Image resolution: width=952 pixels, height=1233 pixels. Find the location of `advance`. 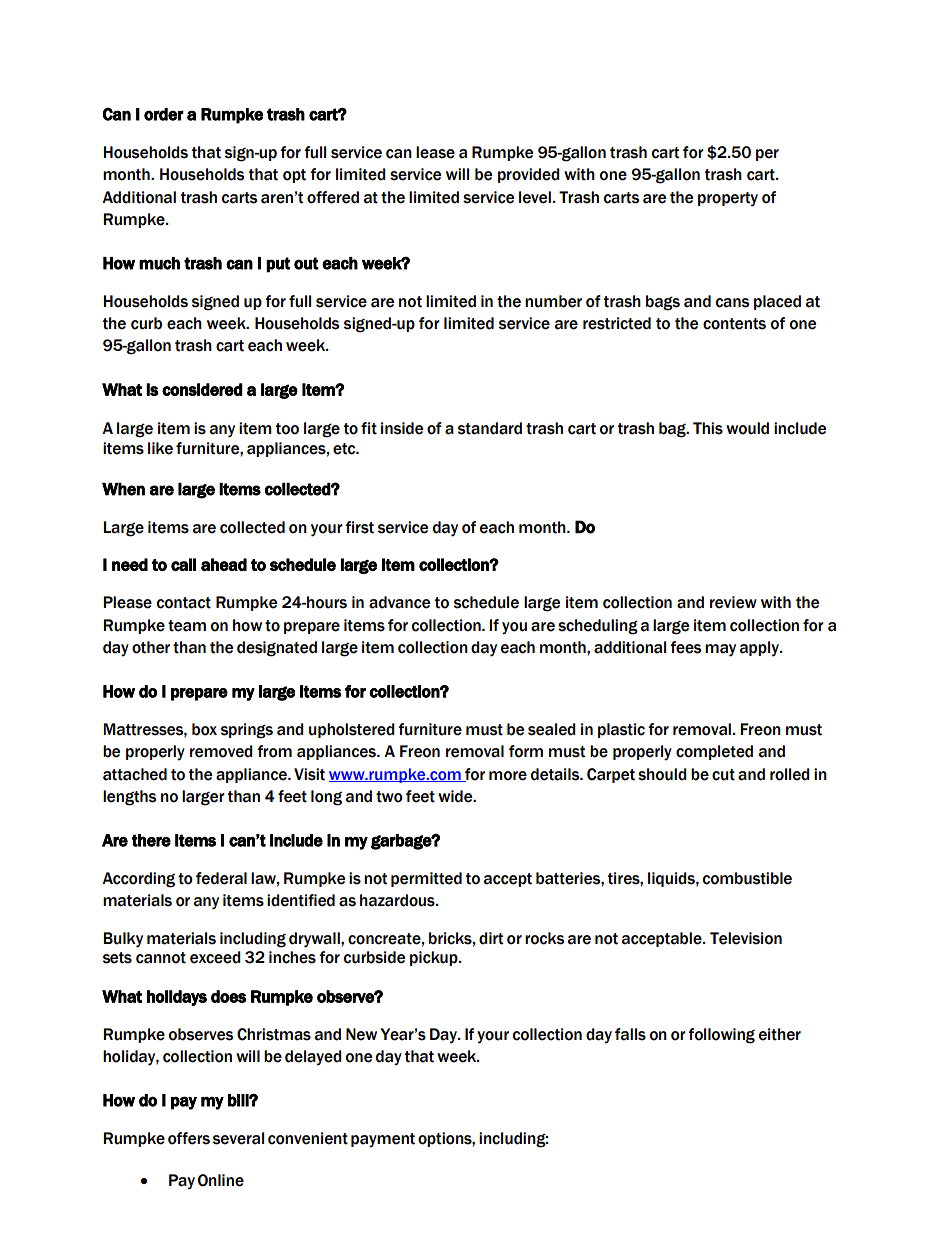

advance is located at coordinates (399, 602).
